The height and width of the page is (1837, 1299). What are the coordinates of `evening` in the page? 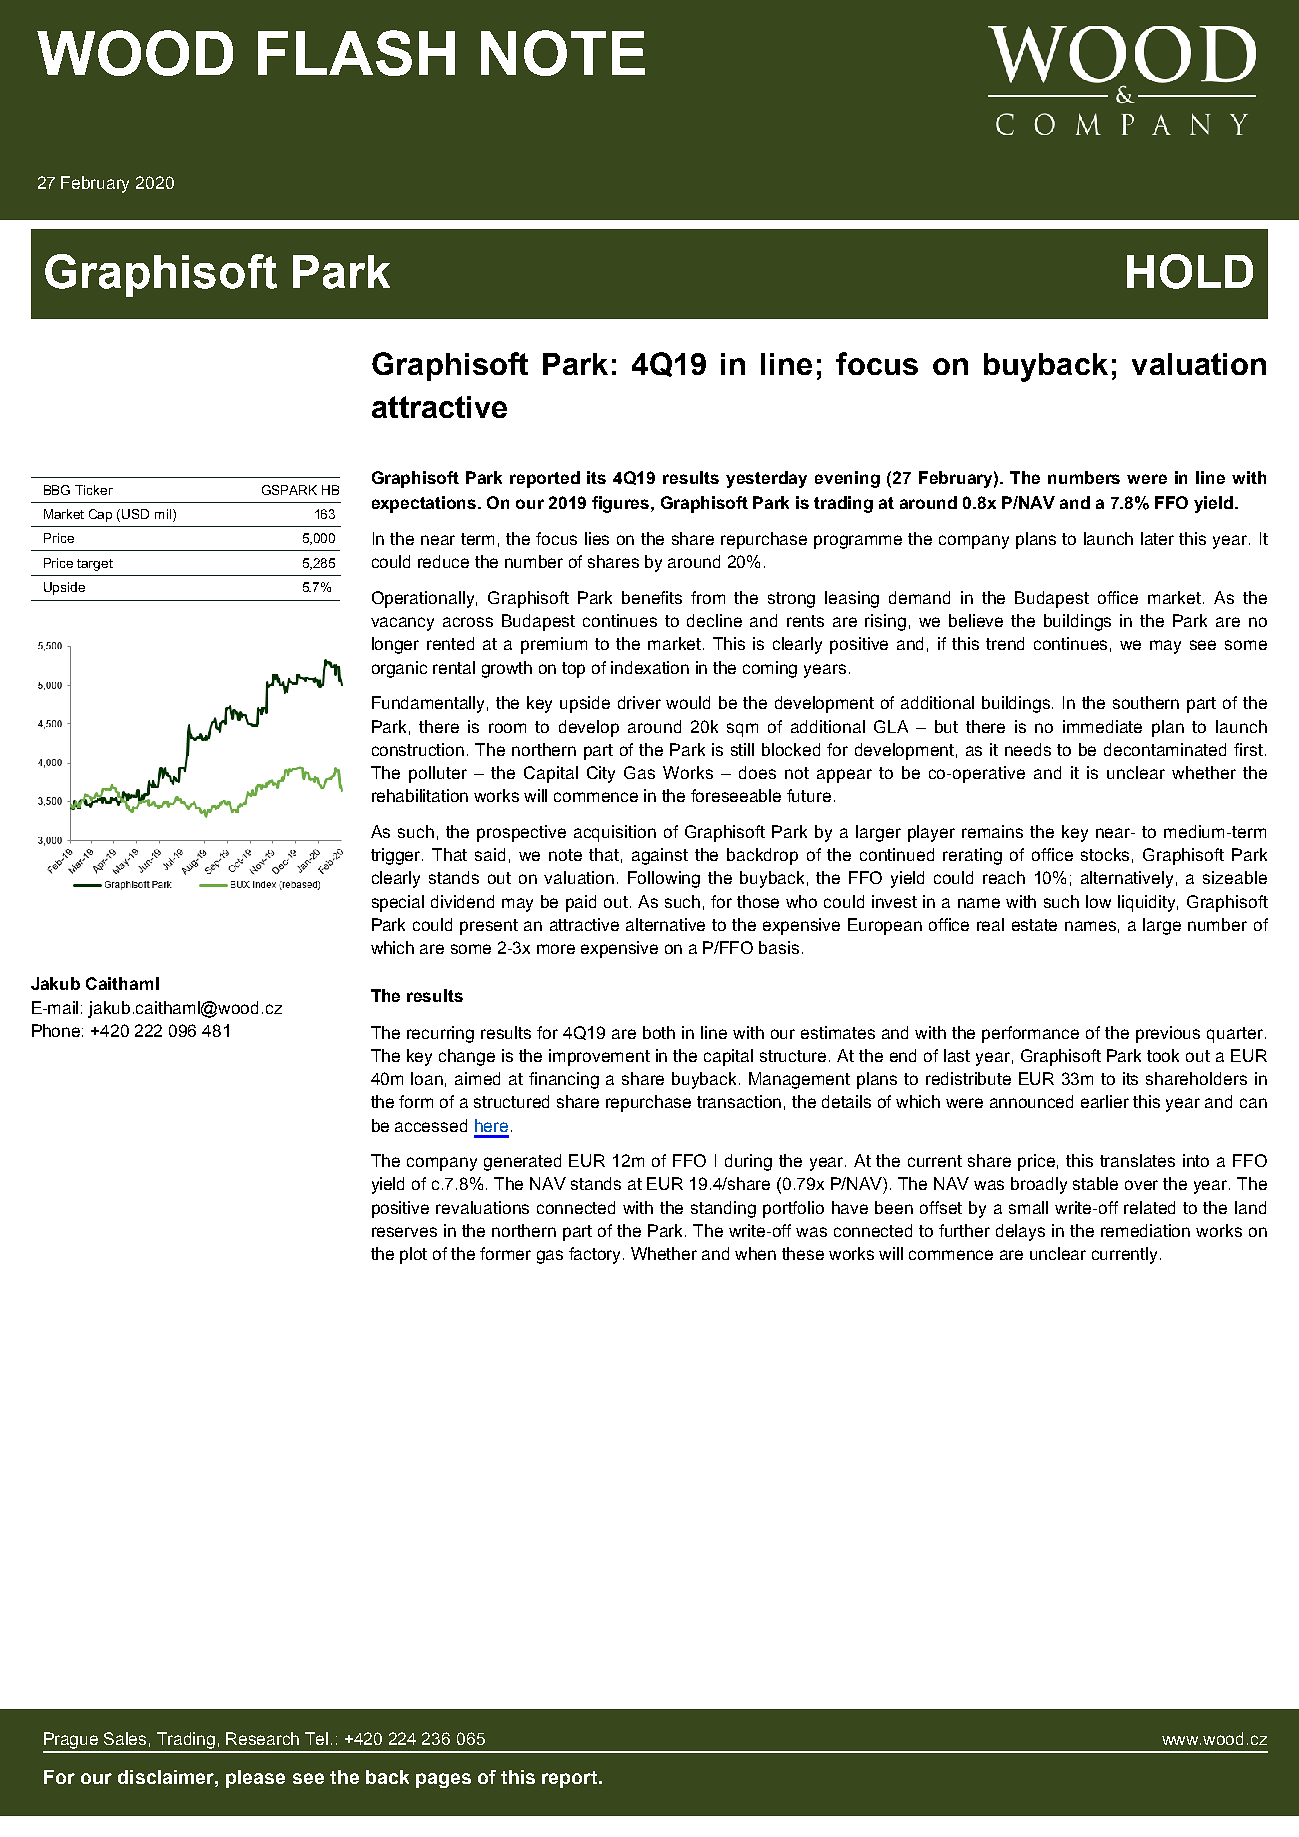 It's located at (847, 479).
